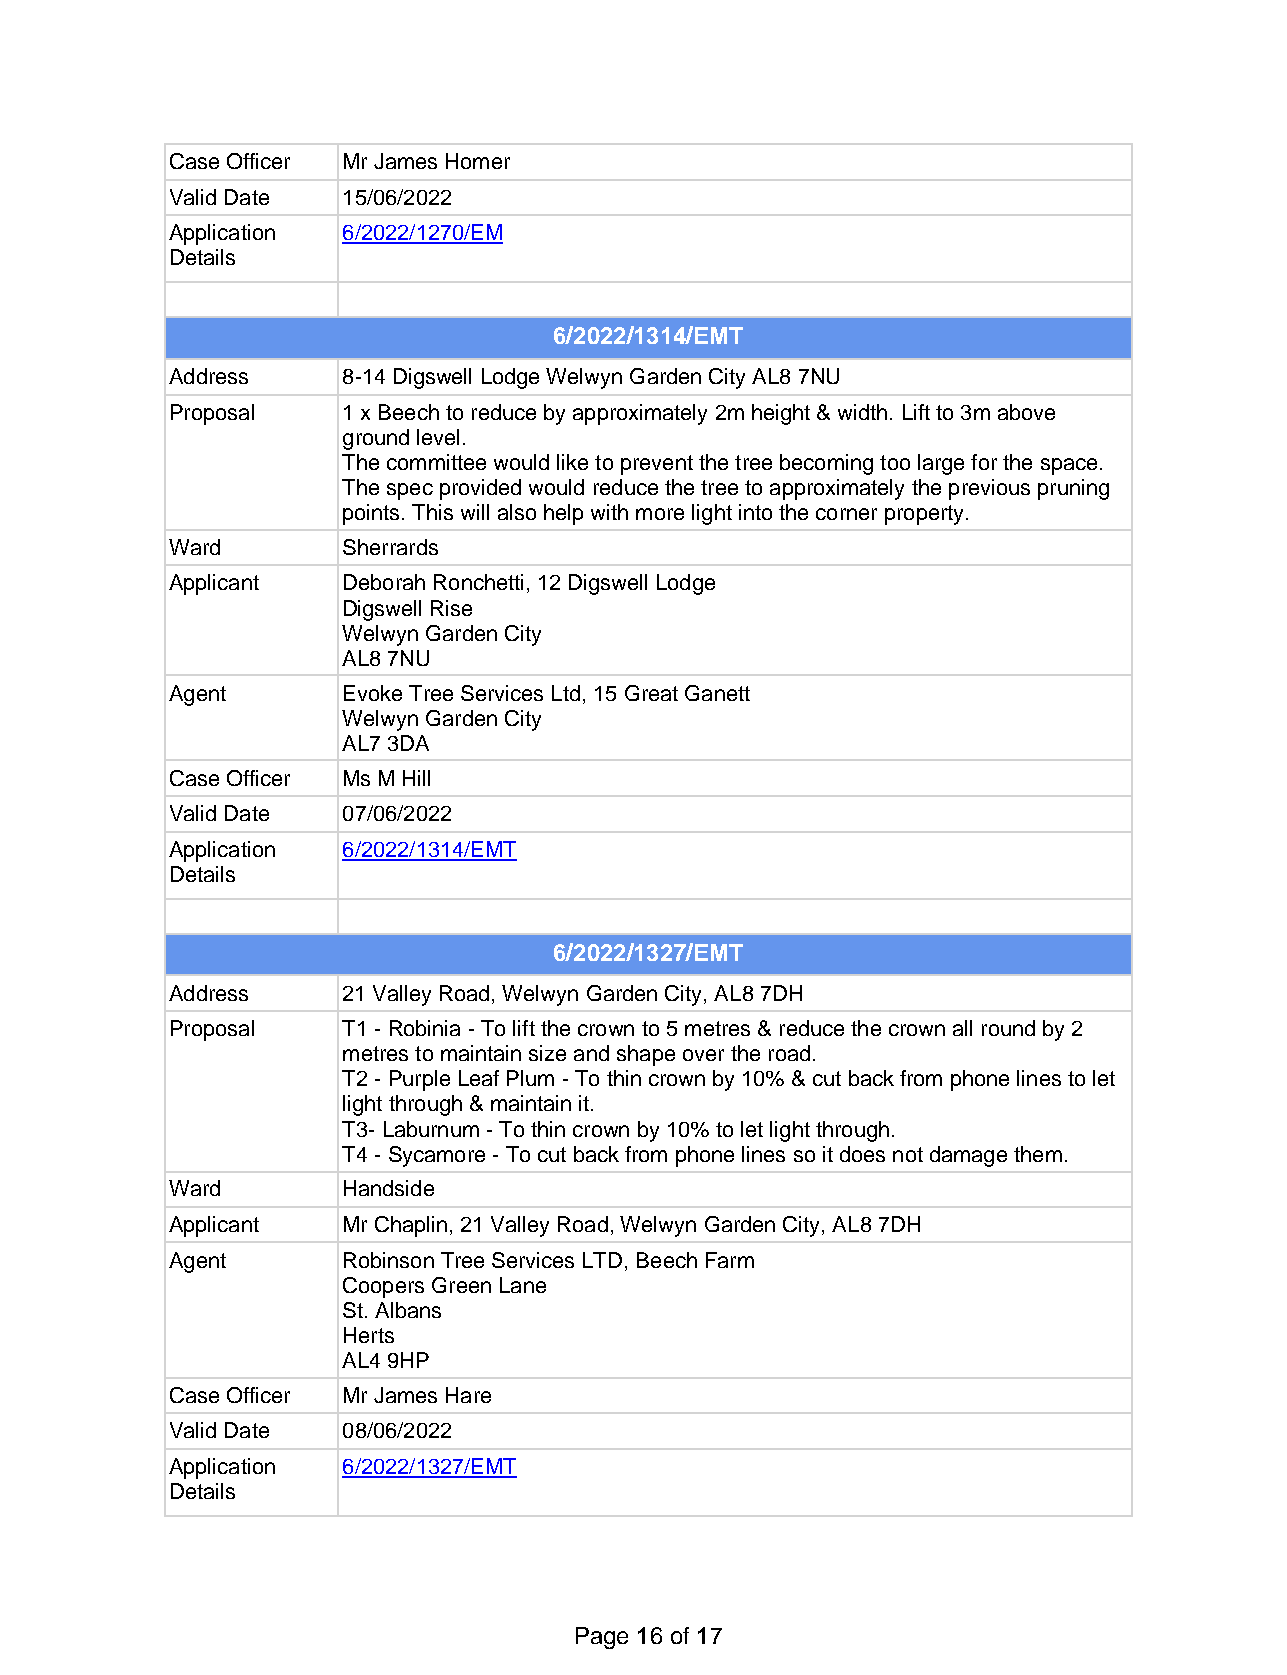 This document has height=1675, width=1287. What do you see at coordinates (478, 161) in the document?
I see `Homer` at bounding box center [478, 161].
